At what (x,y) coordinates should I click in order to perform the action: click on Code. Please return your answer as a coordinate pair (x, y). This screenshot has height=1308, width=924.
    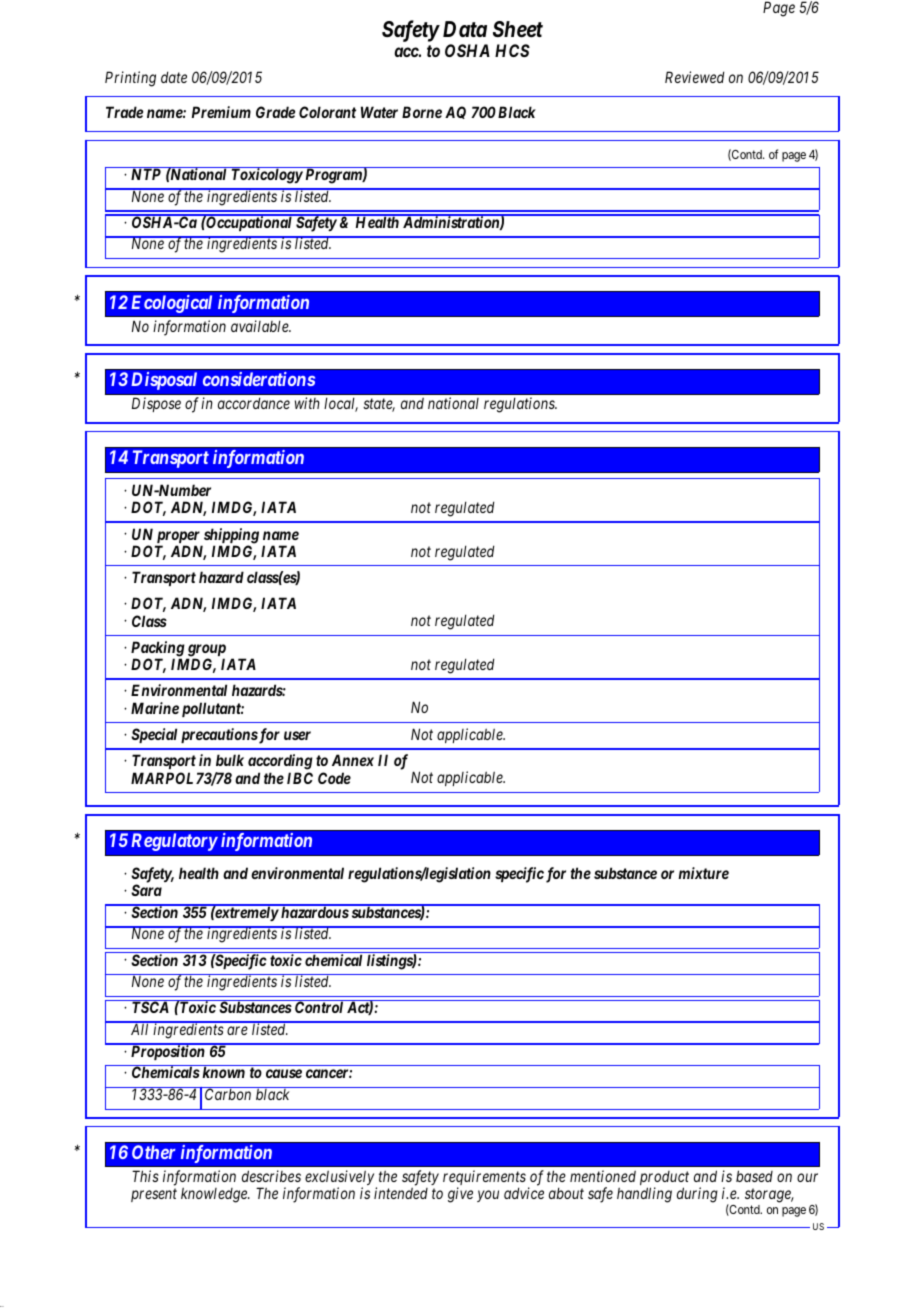
    Looking at the image, I should click on (334, 778).
